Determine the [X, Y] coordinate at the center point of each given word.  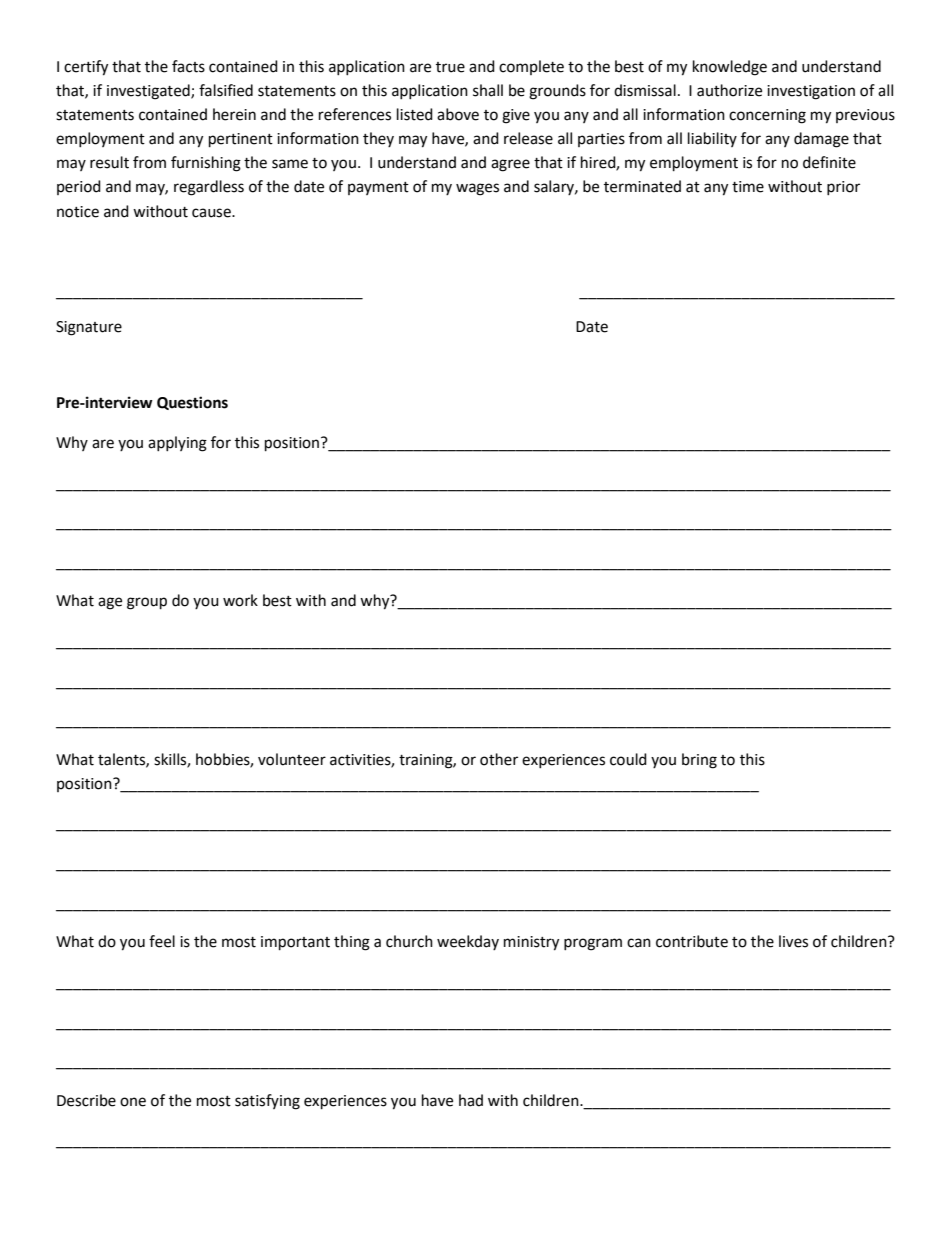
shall [488, 90]
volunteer [292, 759]
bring [699, 761]
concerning [767, 116]
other [499, 759]
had [471, 1100]
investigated [149, 92]
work [240, 600]
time [748, 187]
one [133, 1102]
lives [793, 941]
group [147, 603]
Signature [89, 328]
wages [477, 189]
